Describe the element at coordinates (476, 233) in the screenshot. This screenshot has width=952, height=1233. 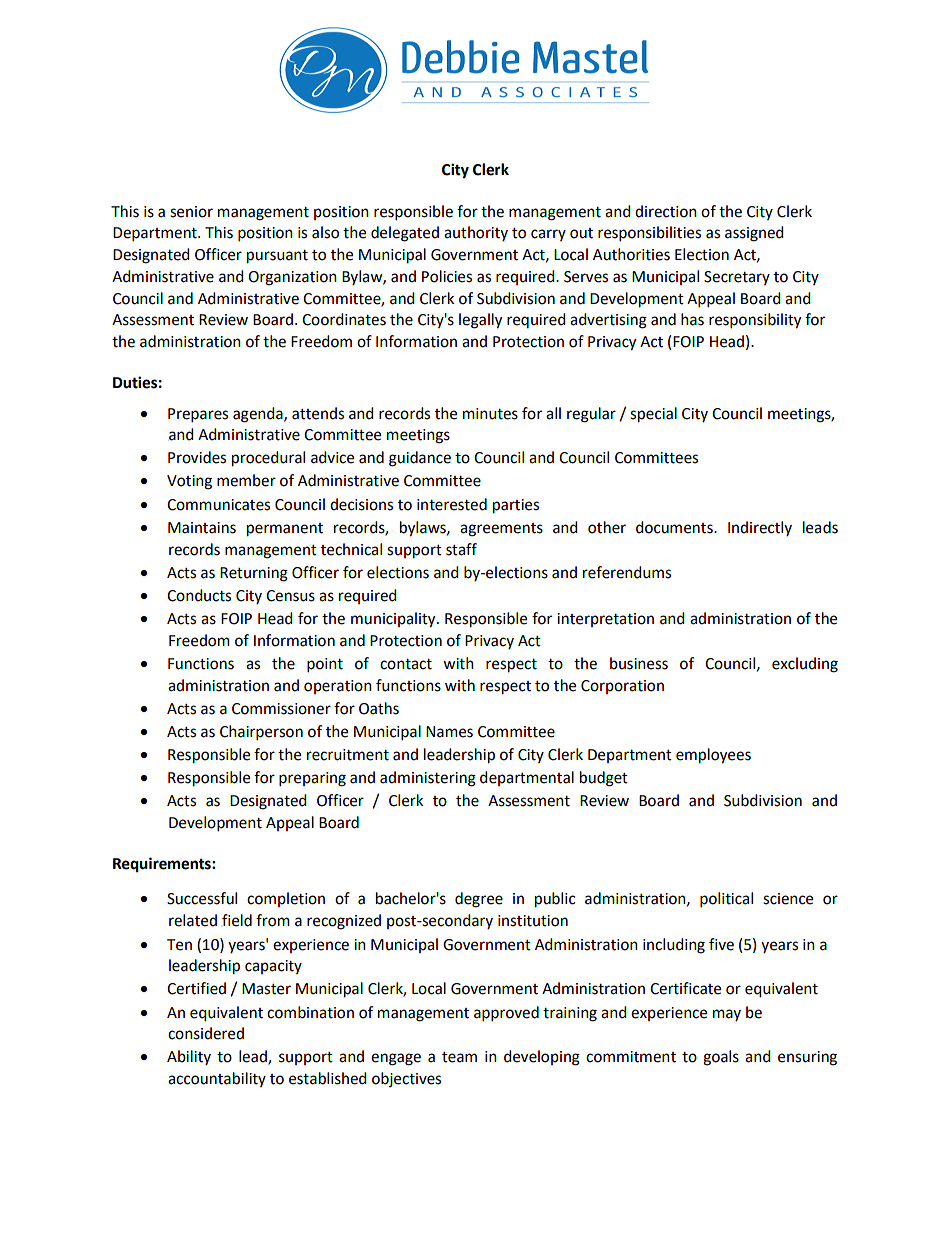
I see `authority` at that location.
